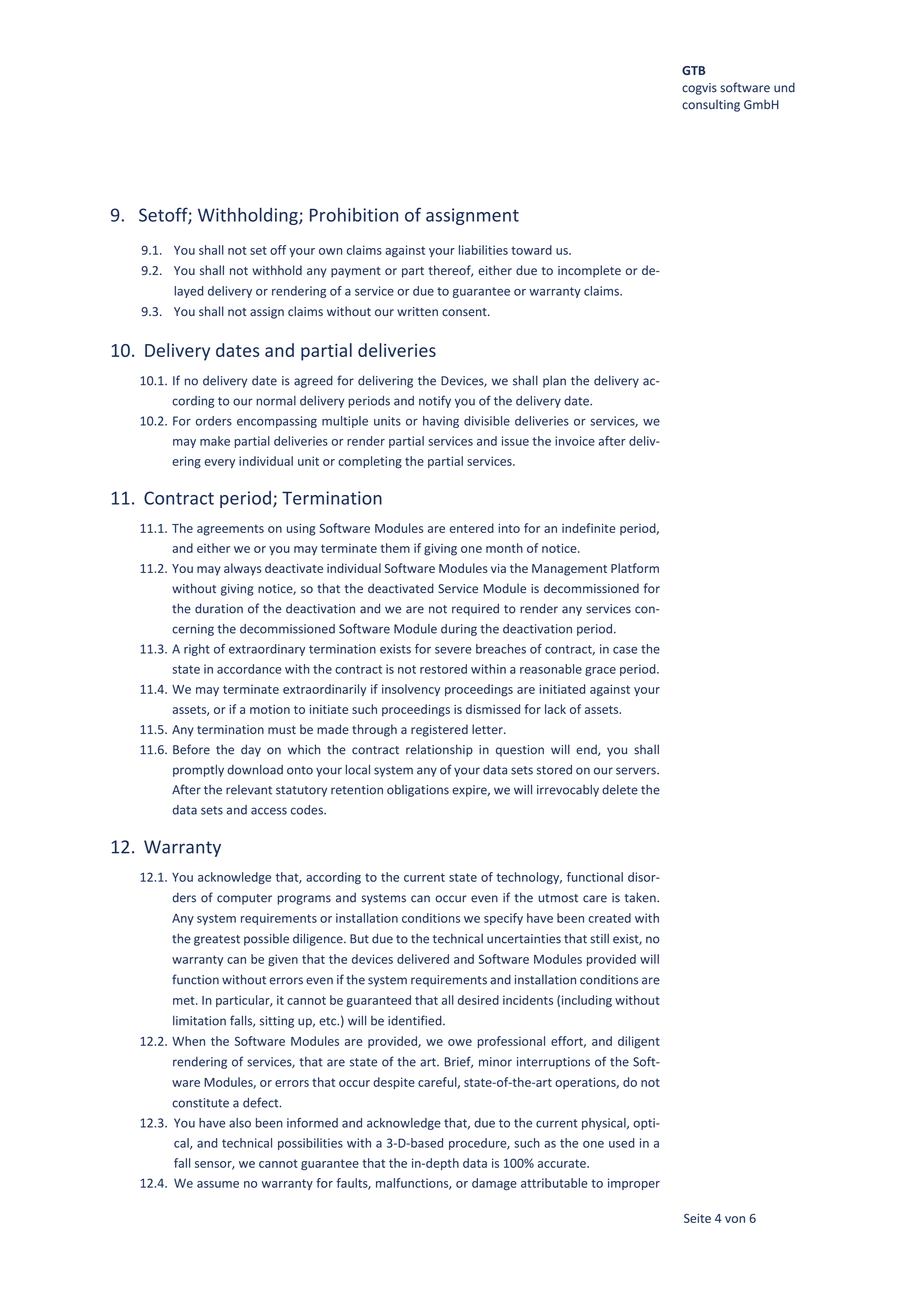 Image resolution: width=924 pixels, height=1308 pixels. Describe the element at coordinates (501, 649) in the image. I see `breaches` at that location.
